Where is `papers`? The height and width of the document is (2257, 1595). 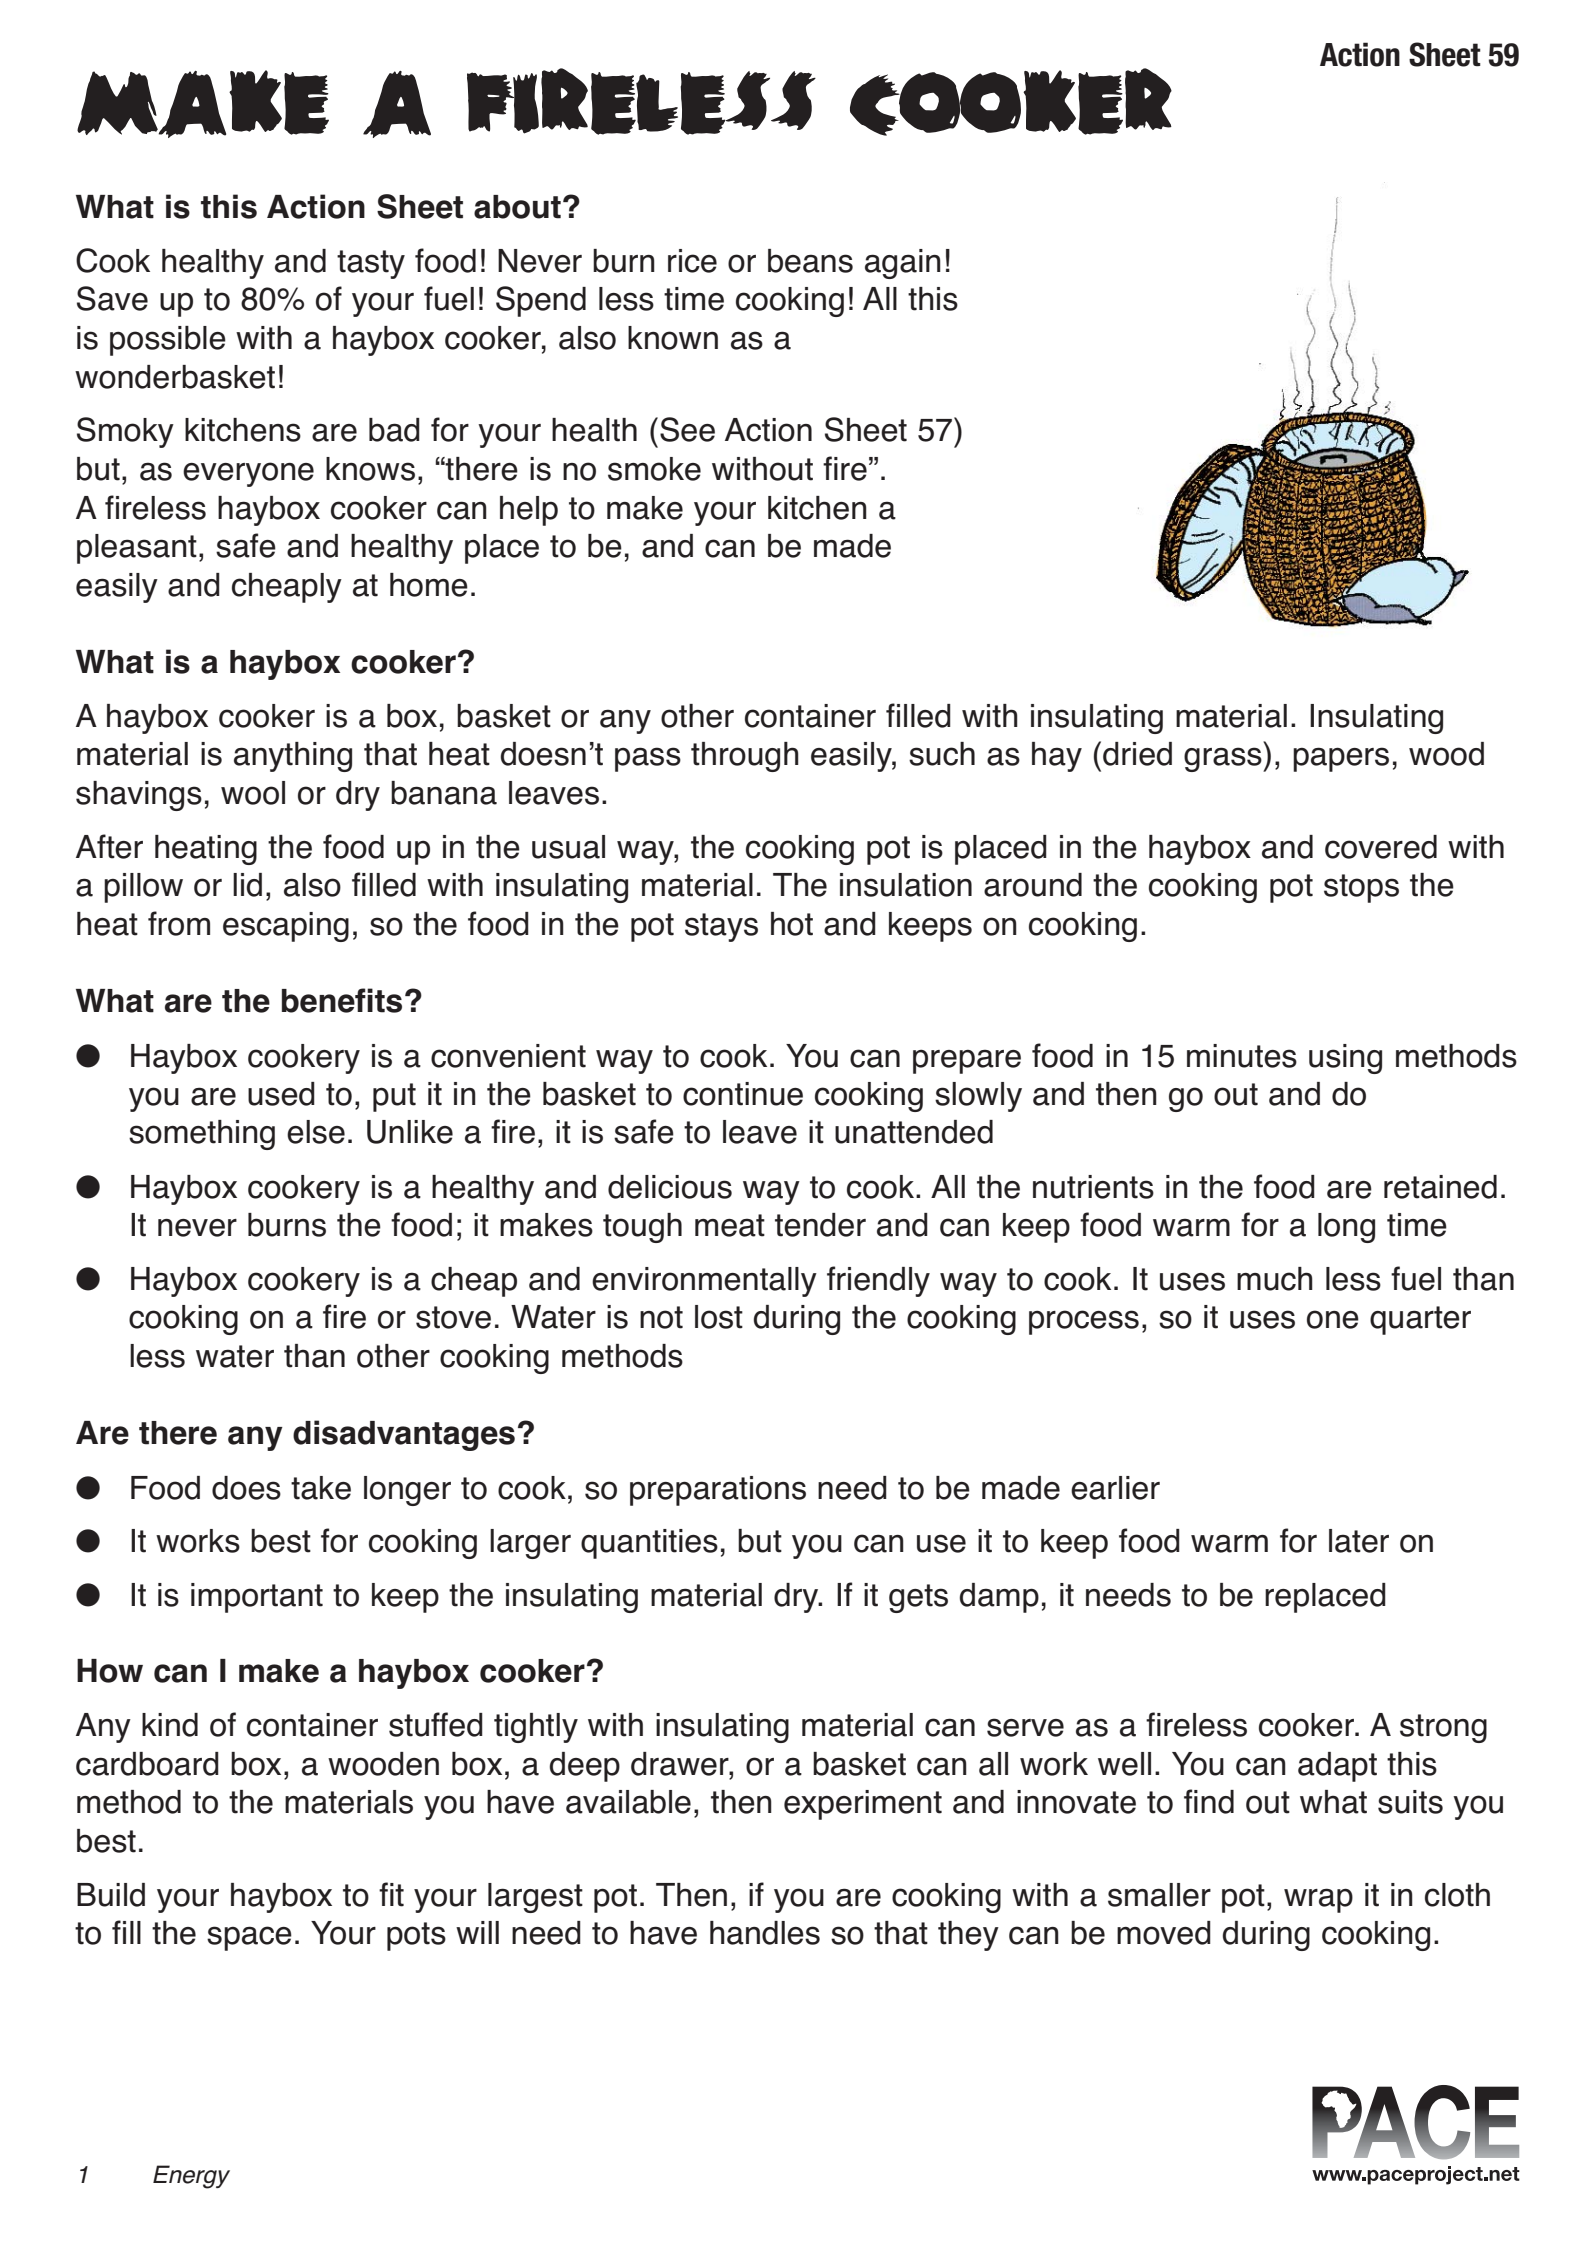
papers is located at coordinates (1341, 759).
